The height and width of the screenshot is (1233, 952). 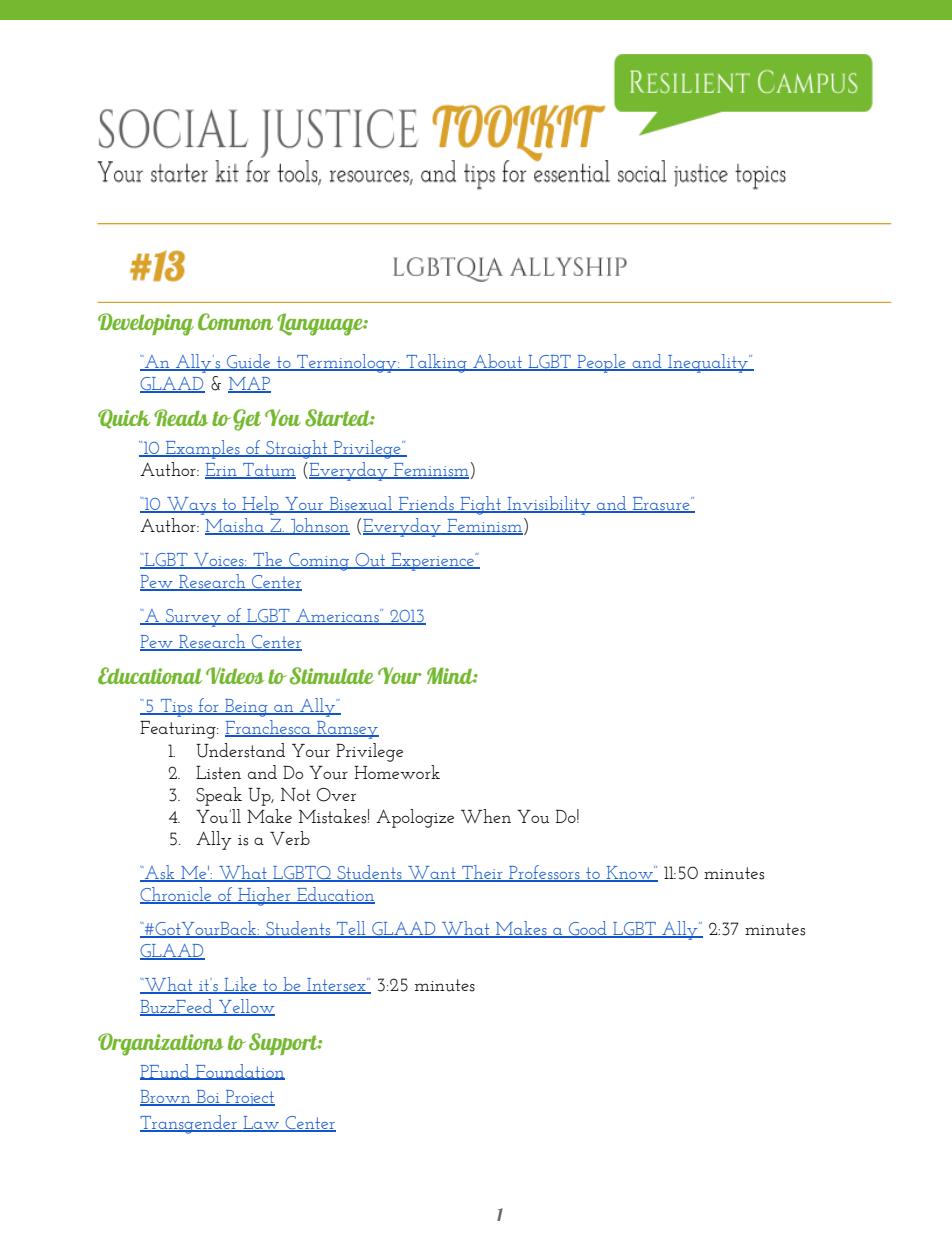 I want to click on Talking, so click(x=436, y=363).
